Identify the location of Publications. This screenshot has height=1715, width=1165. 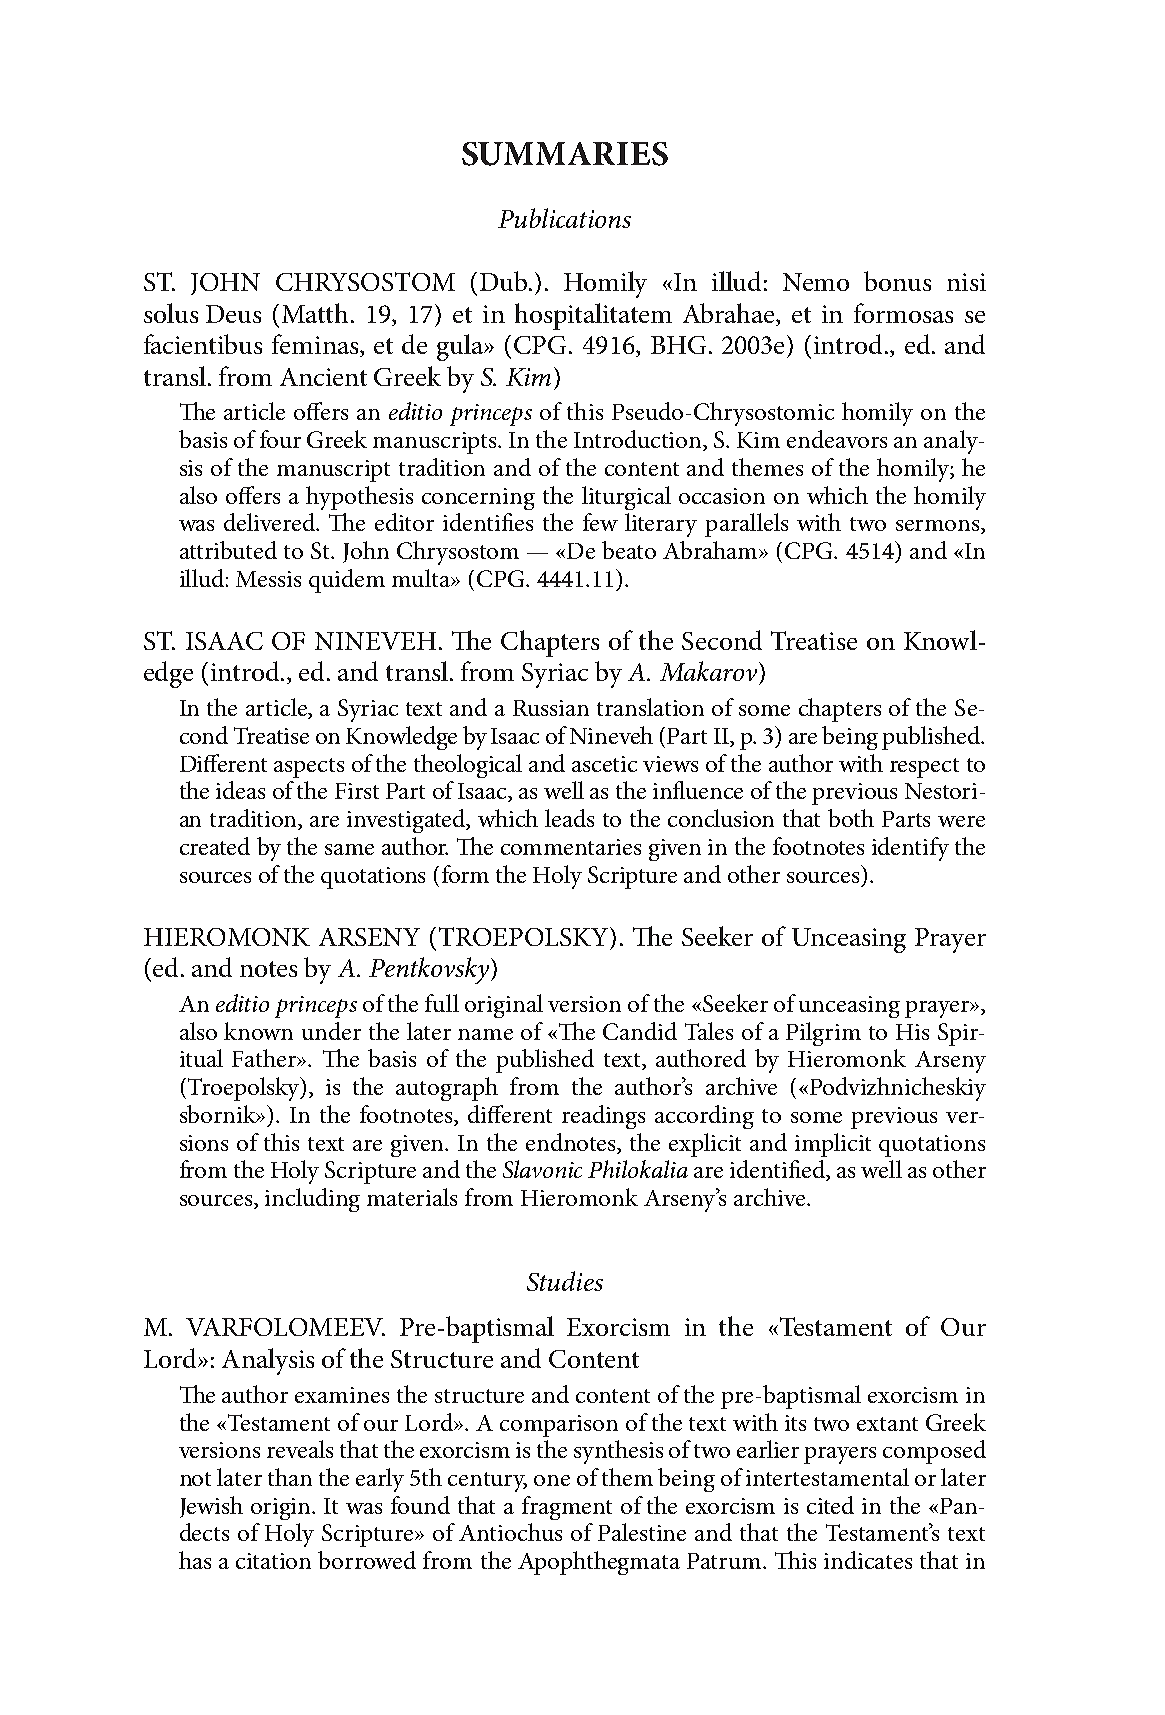
(564, 218).
